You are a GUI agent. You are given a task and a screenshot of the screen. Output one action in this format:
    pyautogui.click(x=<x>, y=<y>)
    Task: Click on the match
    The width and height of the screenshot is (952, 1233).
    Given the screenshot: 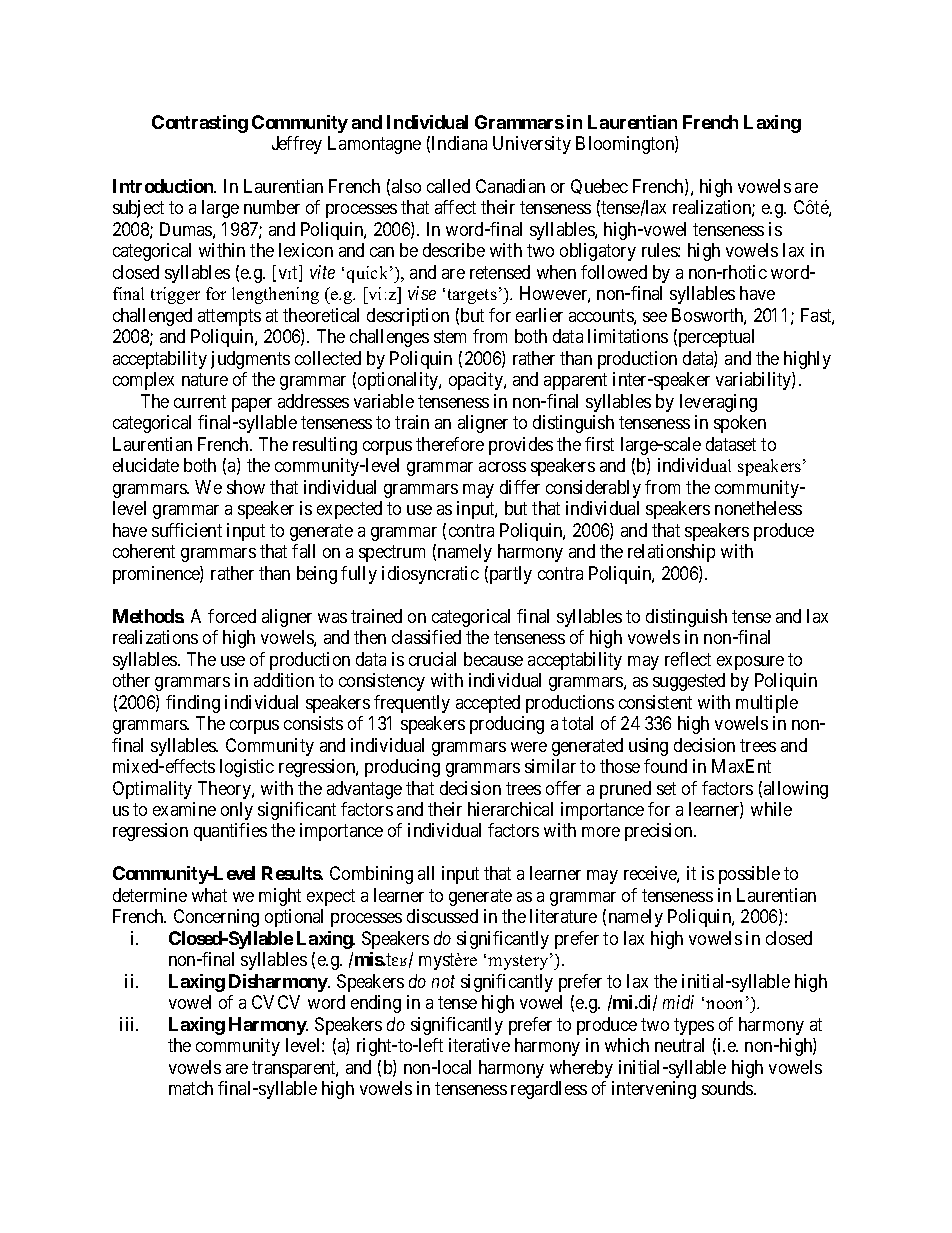 What is the action you would take?
    pyautogui.click(x=191, y=1088)
